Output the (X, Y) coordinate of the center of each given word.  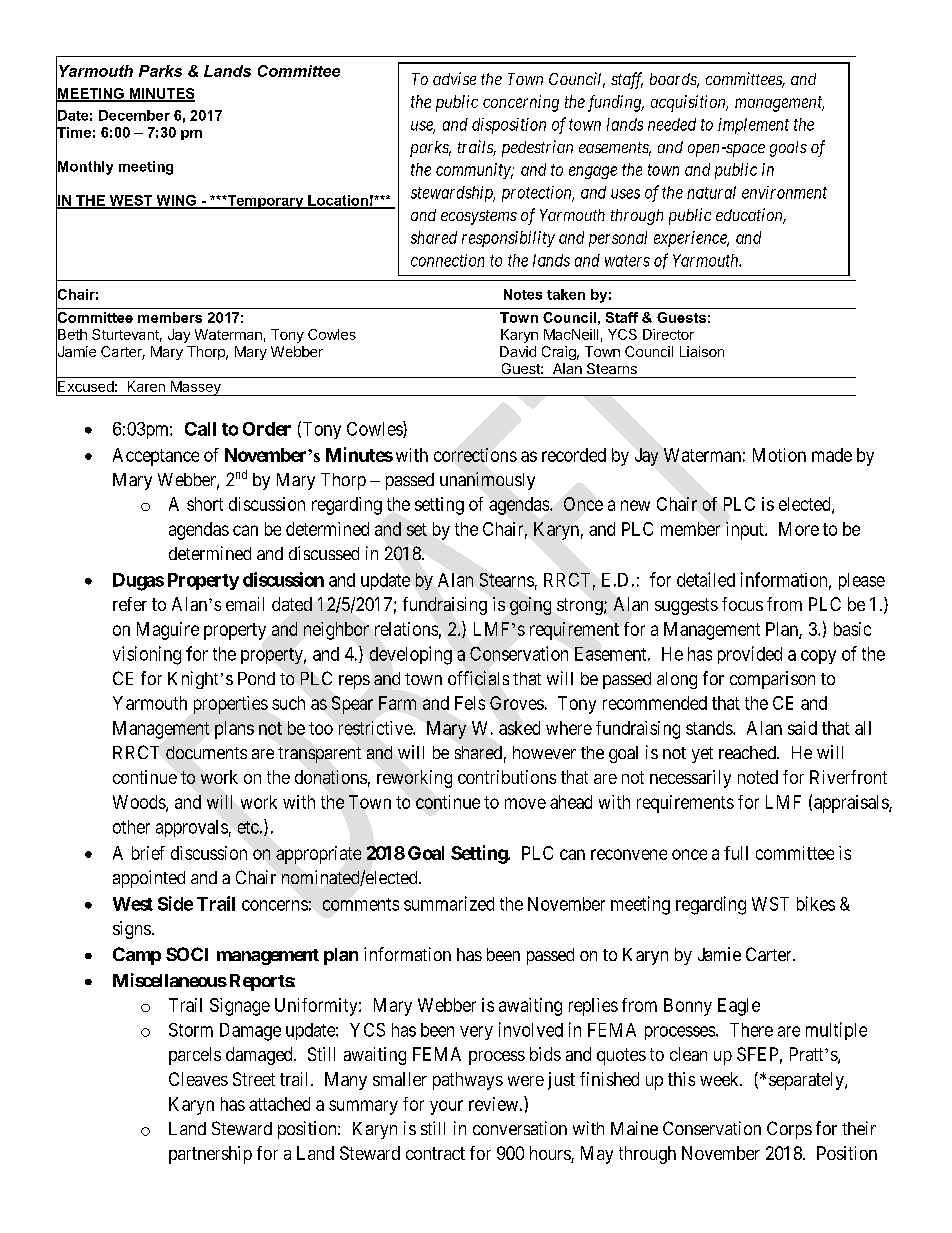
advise (454, 78)
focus (742, 604)
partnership (210, 1155)
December (134, 115)
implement (753, 126)
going (530, 606)
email (245, 604)
